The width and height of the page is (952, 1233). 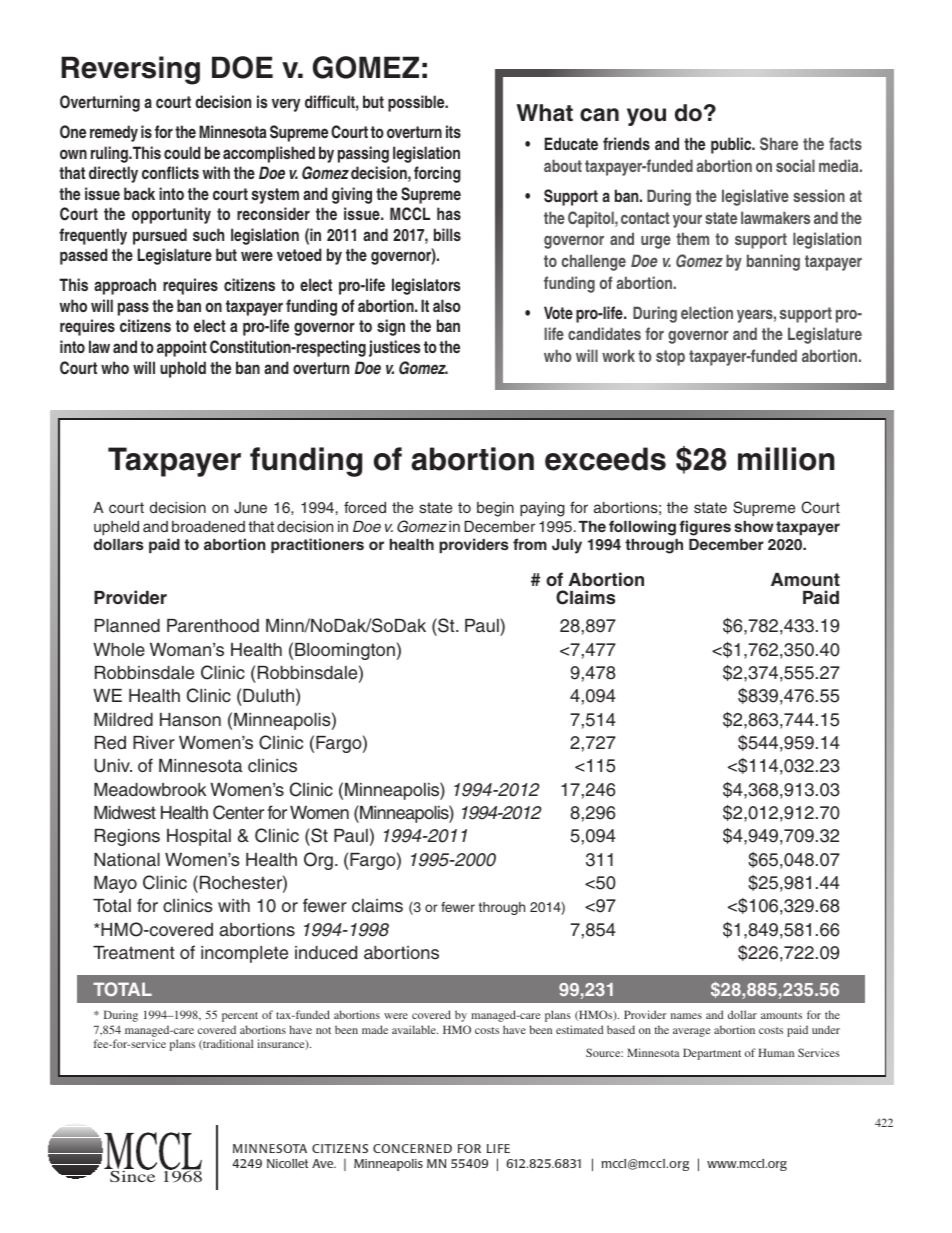 What do you see at coordinates (127, 626) in the page?
I see `Planned` at bounding box center [127, 626].
